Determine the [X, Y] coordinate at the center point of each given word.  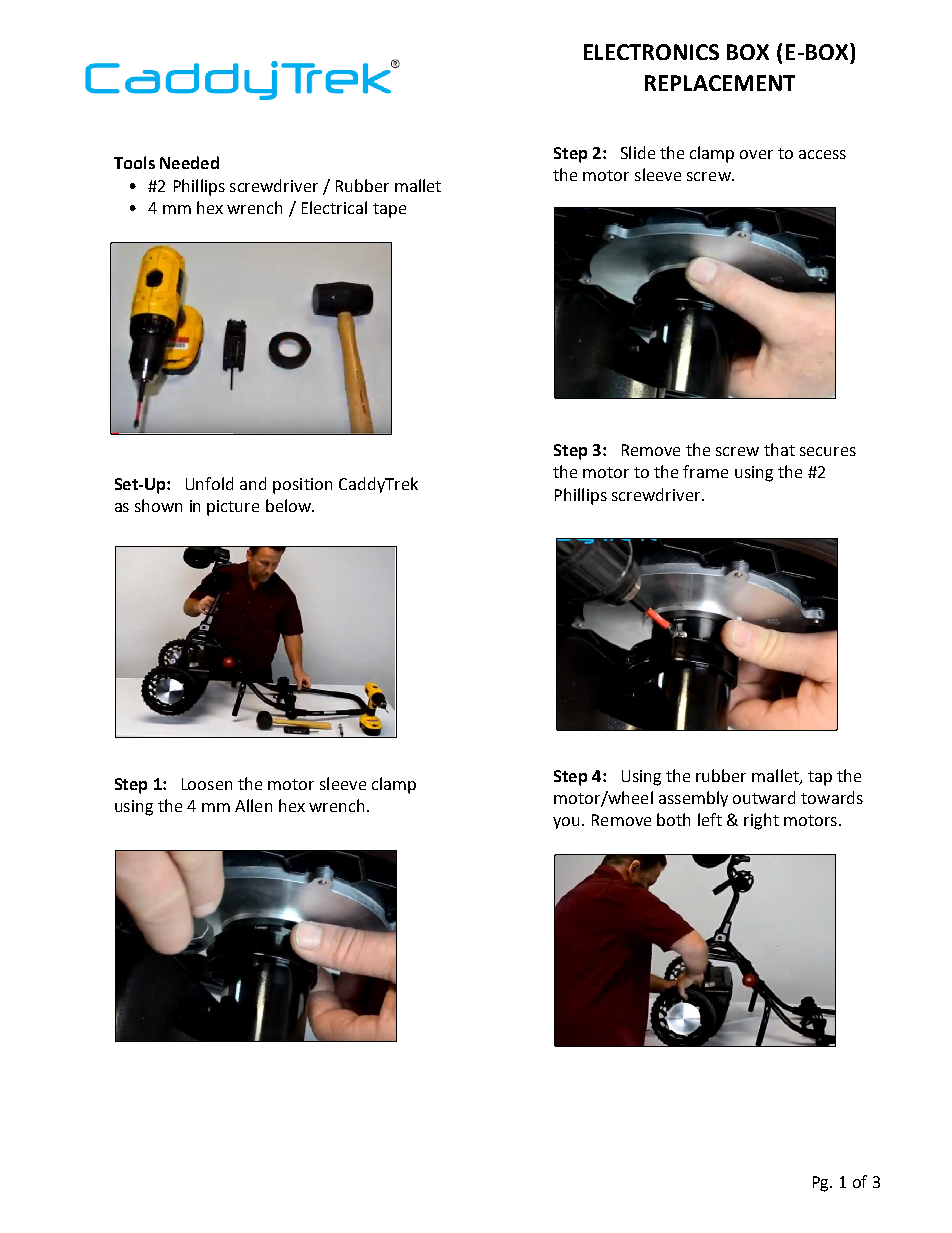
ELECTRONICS [651, 52]
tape [389, 210]
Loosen [207, 784]
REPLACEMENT [720, 83]
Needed [189, 162]
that [779, 449]
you [566, 823]
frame [705, 471]
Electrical [334, 207]
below [289, 505]
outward [764, 797]
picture [233, 508]
